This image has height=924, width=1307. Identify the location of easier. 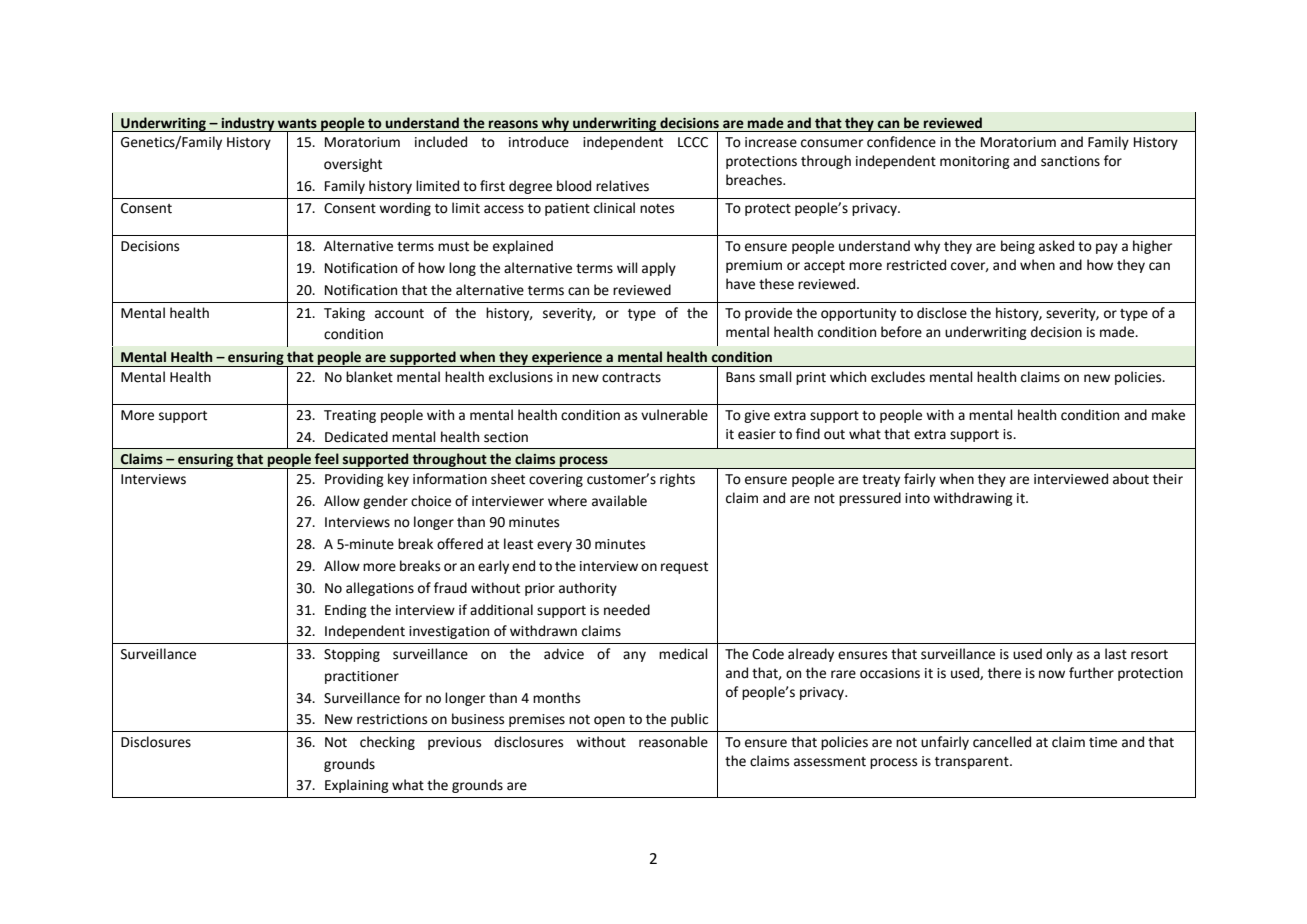
(757, 434).
